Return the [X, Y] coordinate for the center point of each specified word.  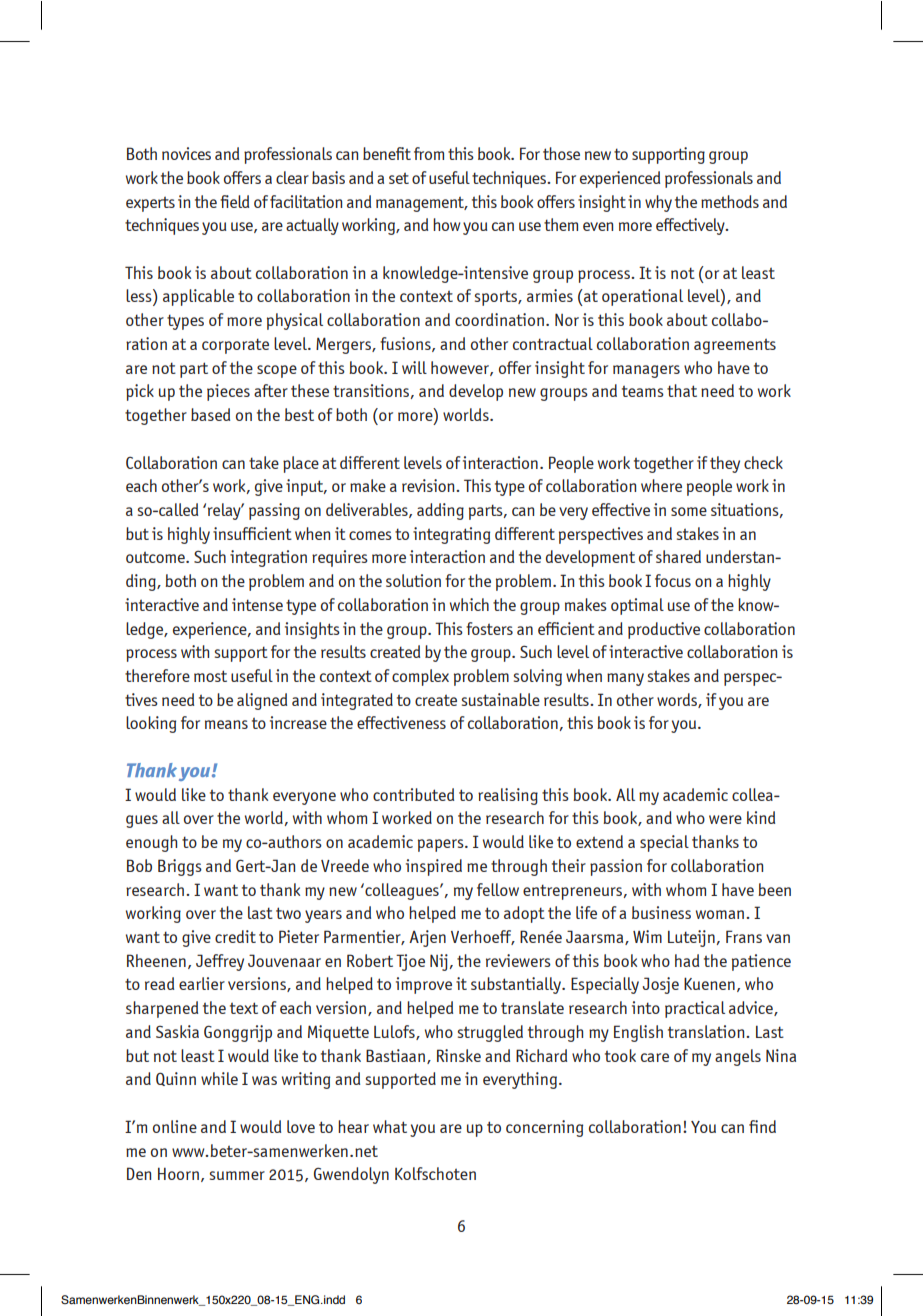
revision [429, 485]
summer [237, 1175]
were [725, 819]
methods [730, 201]
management [421, 204]
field [234, 201]
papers [442, 845]
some [689, 511]
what [390, 1126]
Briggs [180, 867]
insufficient [252, 533]
